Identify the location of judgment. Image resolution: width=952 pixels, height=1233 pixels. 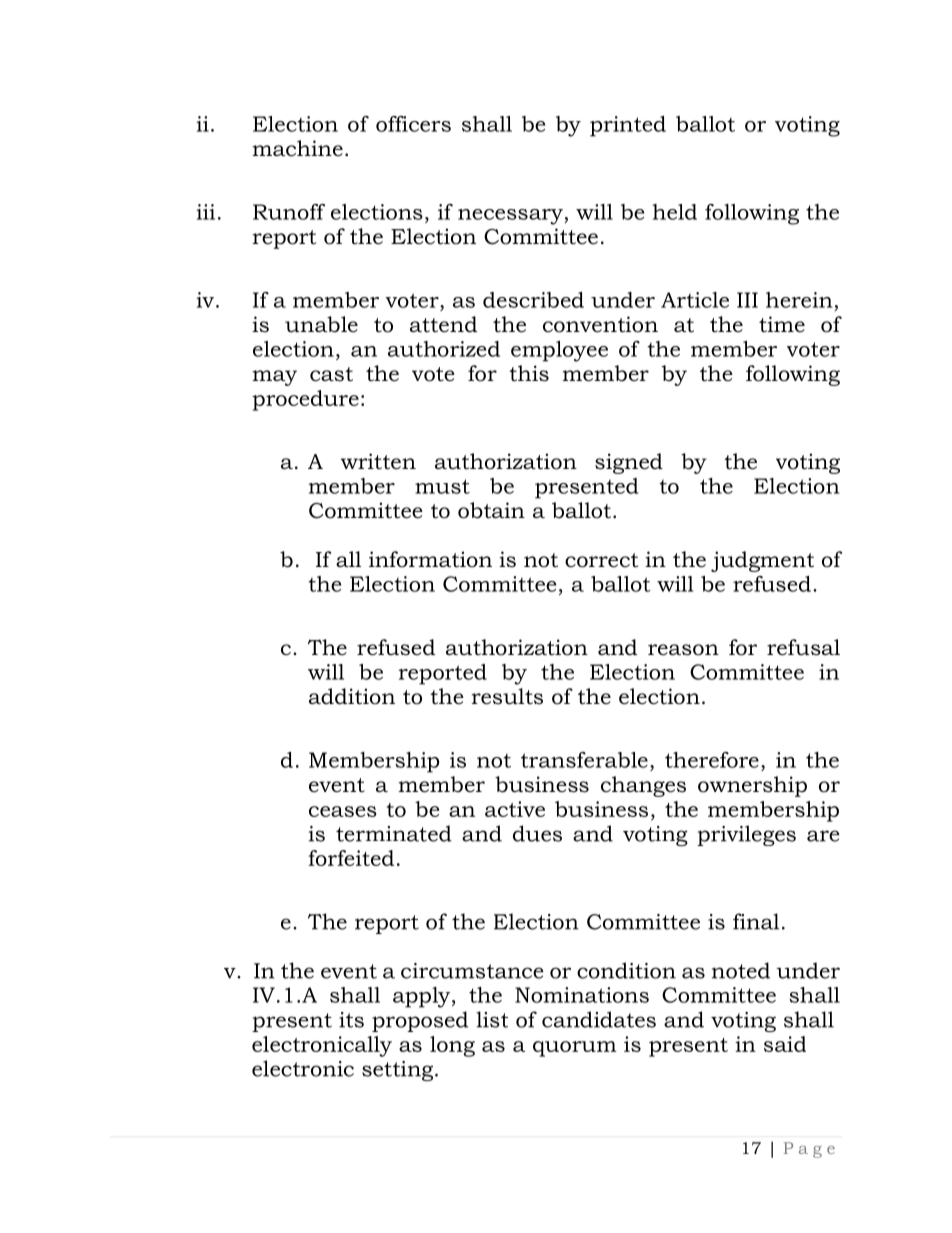
(762, 561).
